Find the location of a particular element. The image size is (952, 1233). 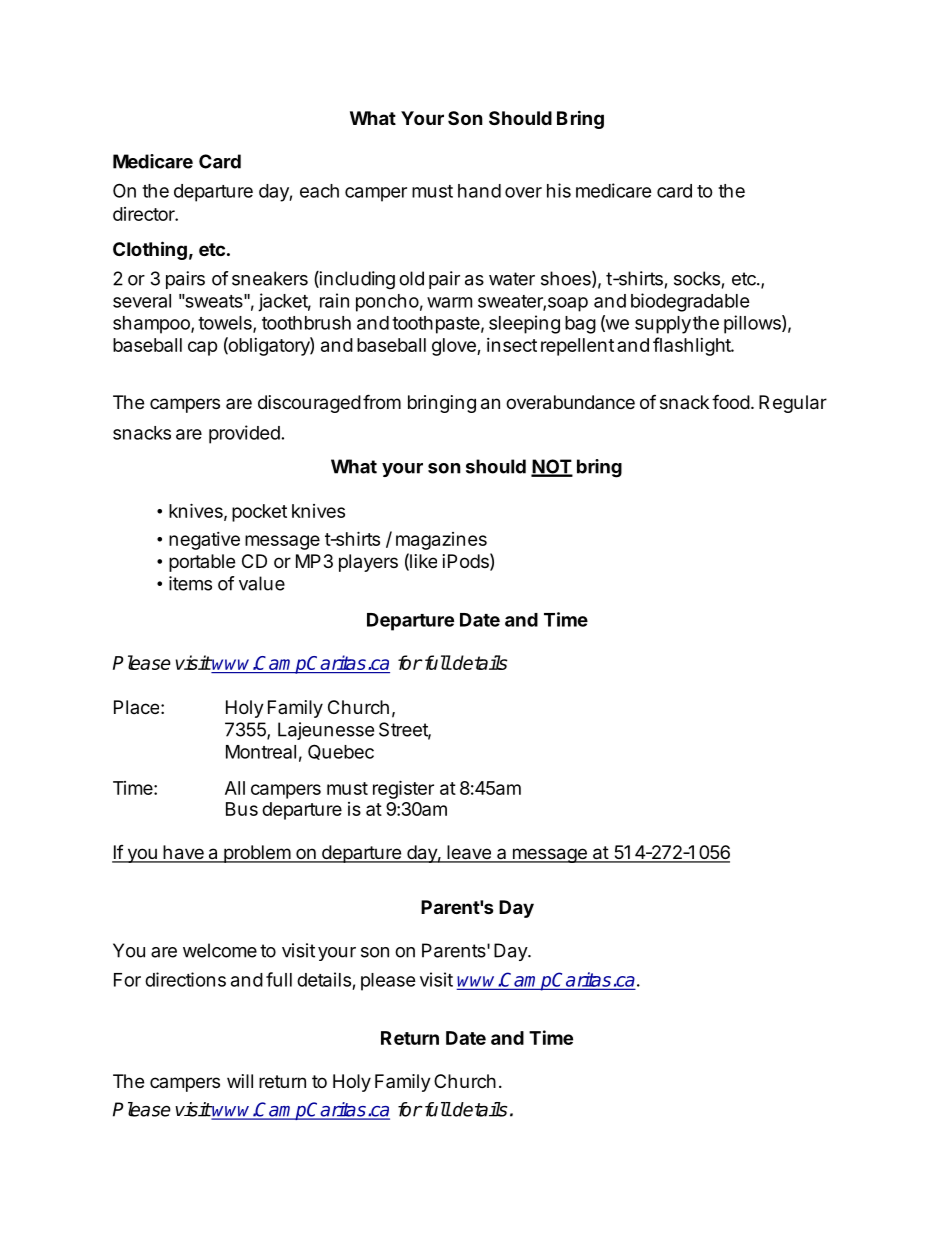

items is located at coordinates (190, 583).
